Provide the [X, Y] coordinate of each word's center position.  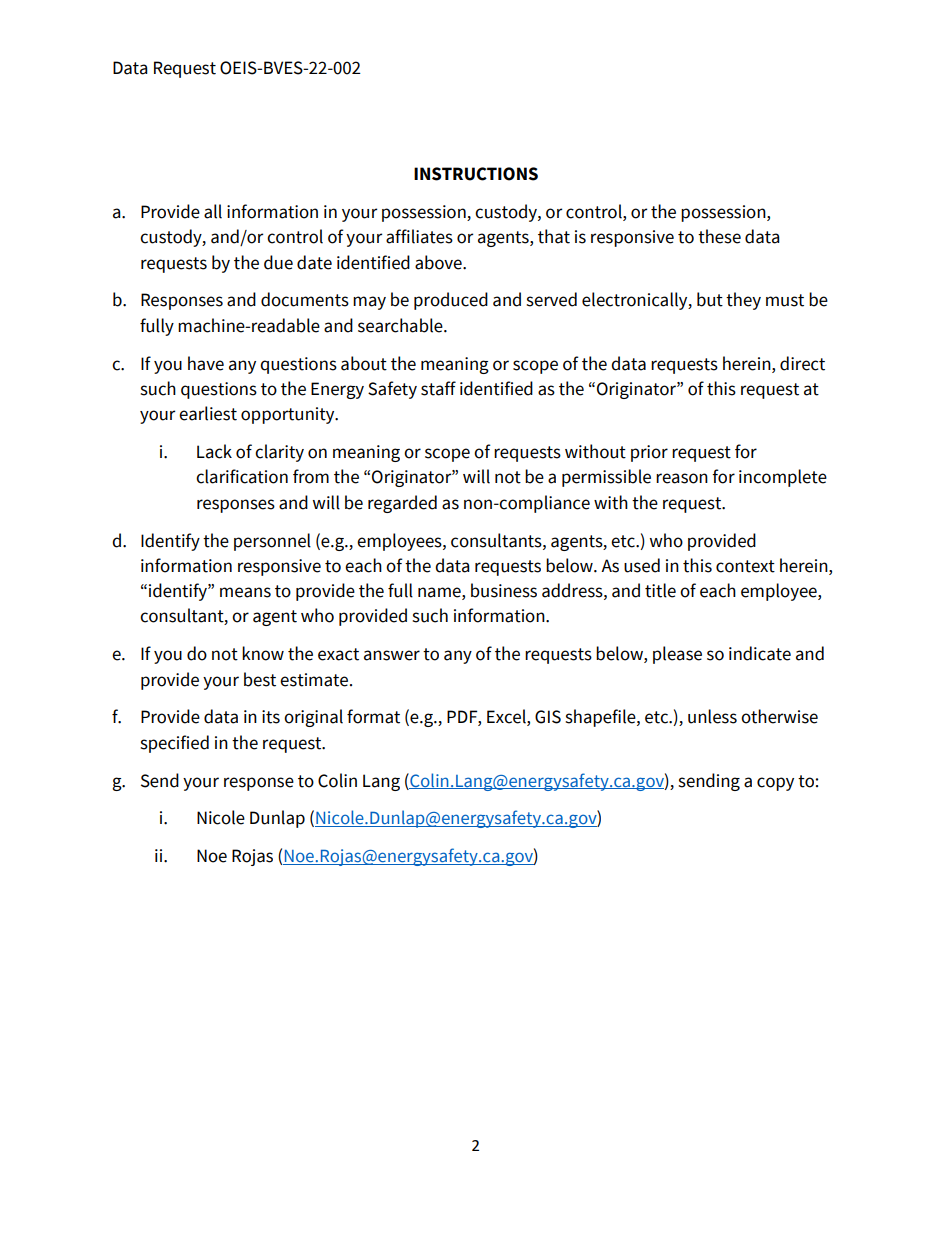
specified [174, 744]
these [719, 236]
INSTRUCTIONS [476, 174]
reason [682, 478]
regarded [402, 504]
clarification [242, 476]
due [278, 262]
